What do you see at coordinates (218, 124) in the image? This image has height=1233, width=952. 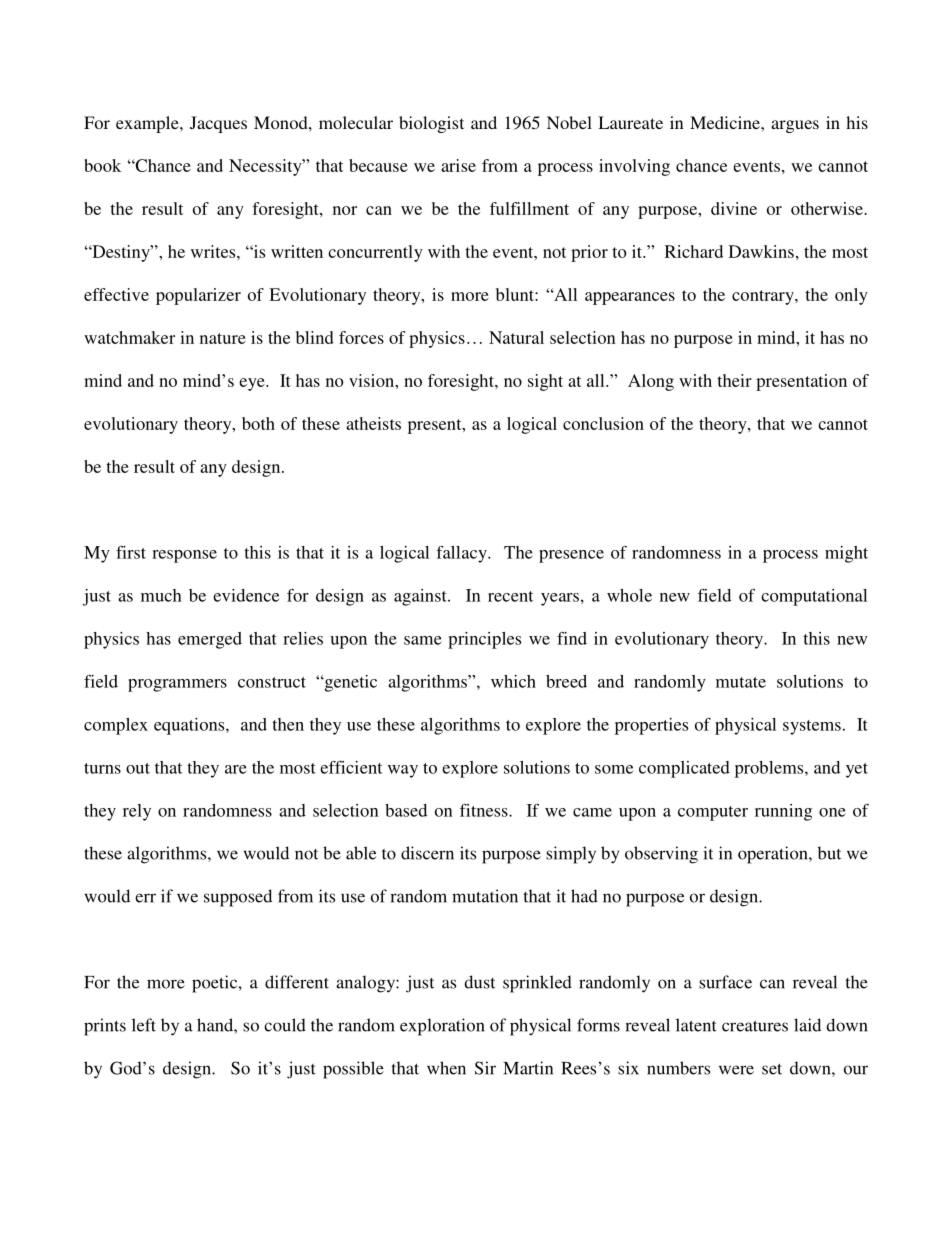 I see `Jacques` at bounding box center [218, 124].
